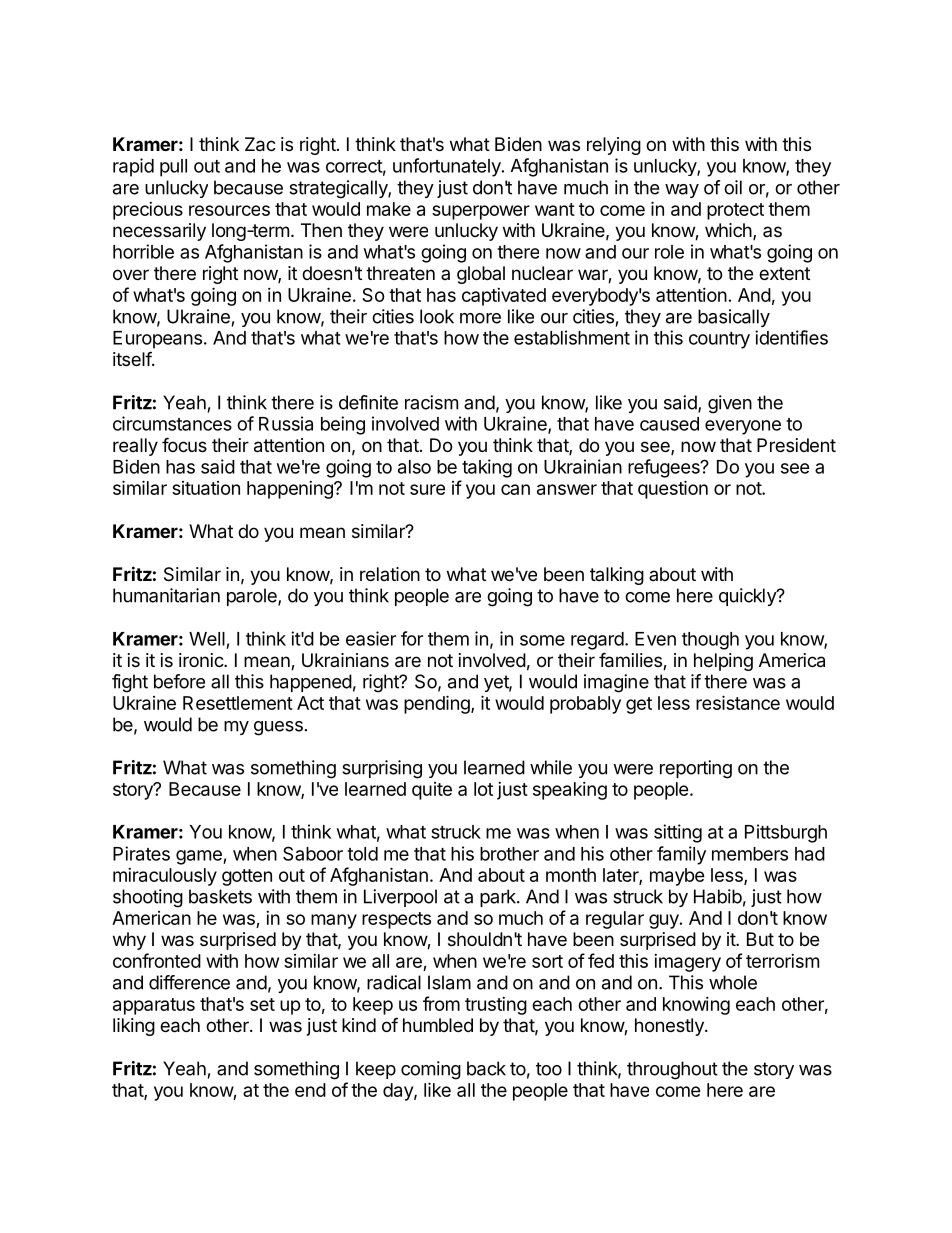  What do you see at coordinates (733, 187) in the screenshot?
I see `oil` at bounding box center [733, 187].
